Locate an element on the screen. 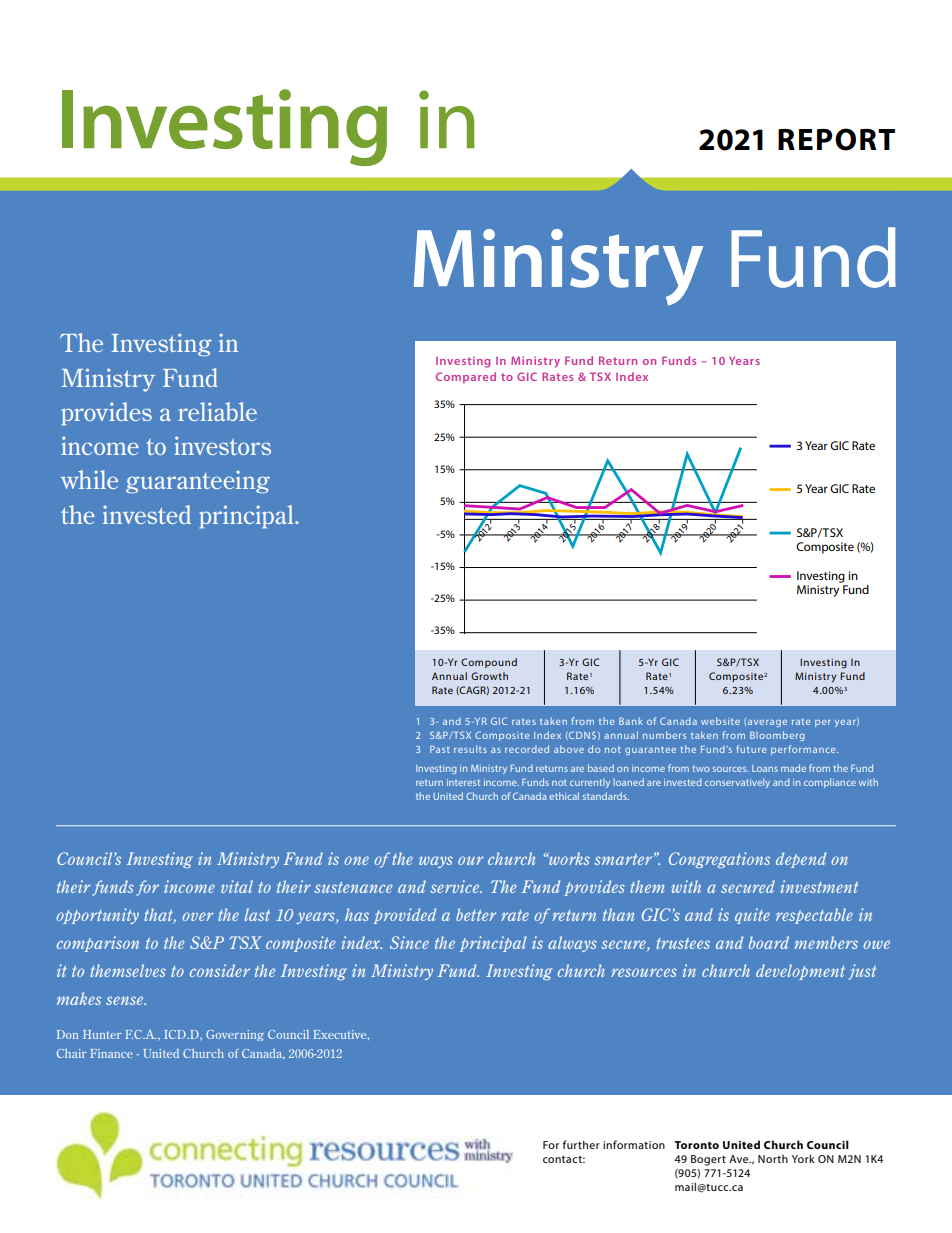 Image resolution: width=952 pixels, height=1233 pixels. service is located at coordinates (456, 886).
